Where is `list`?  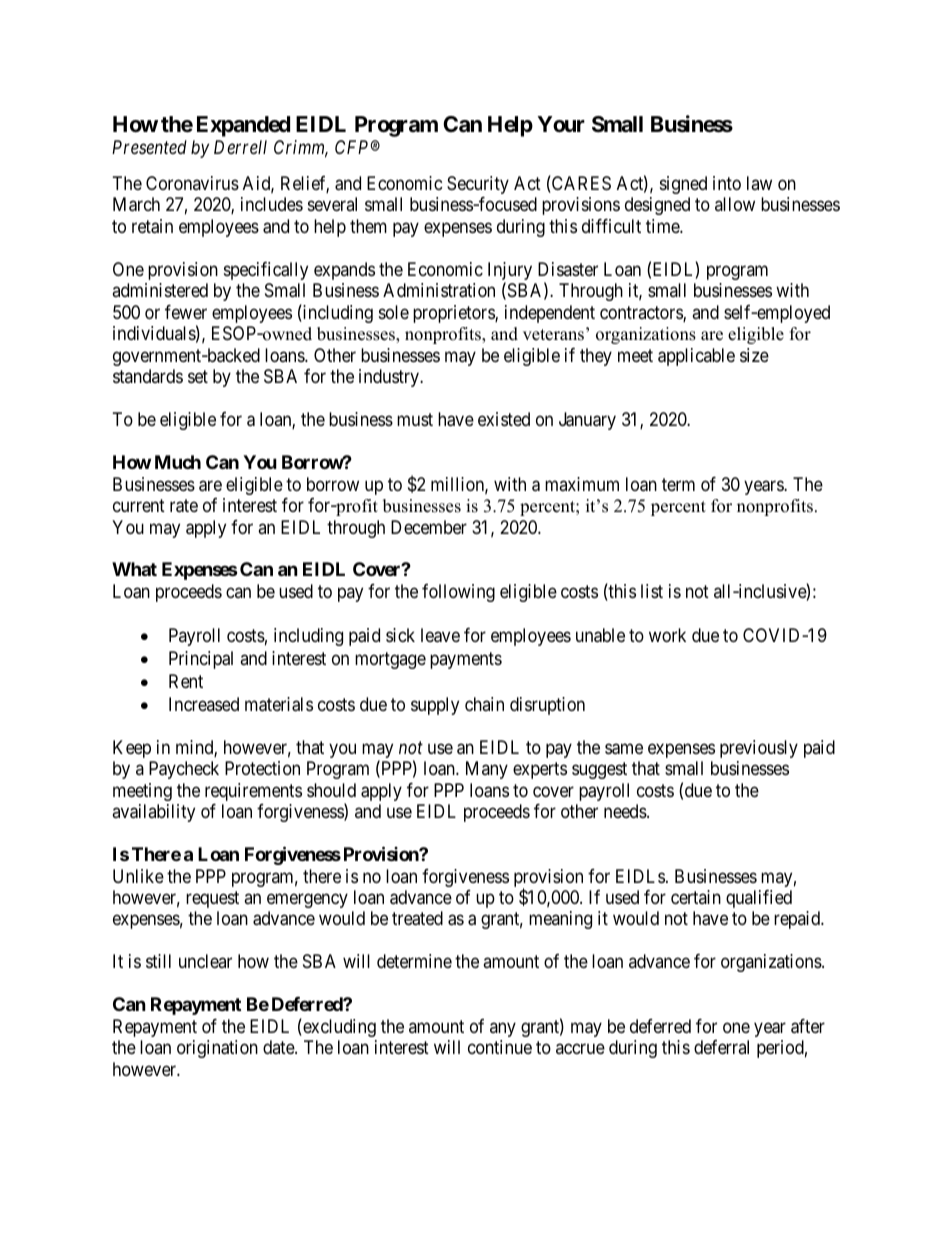 list is located at coordinates (652, 591).
